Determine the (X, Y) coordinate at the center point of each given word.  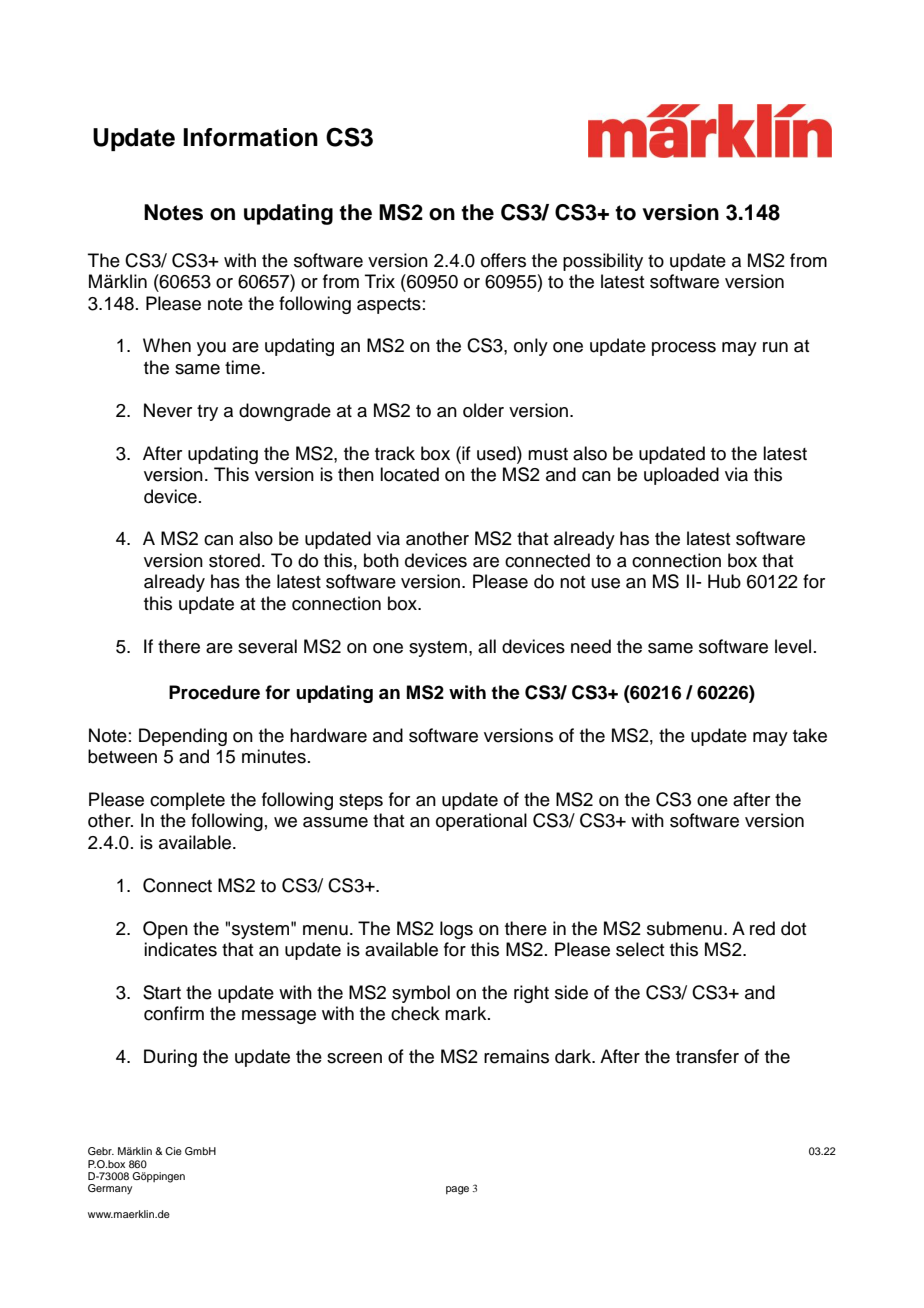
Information (250, 137)
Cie (173, 1151)
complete (187, 801)
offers (503, 260)
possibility (603, 262)
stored (234, 560)
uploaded (681, 476)
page (457, 1190)
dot (793, 928)
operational (481, 822)
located (409, 474)
